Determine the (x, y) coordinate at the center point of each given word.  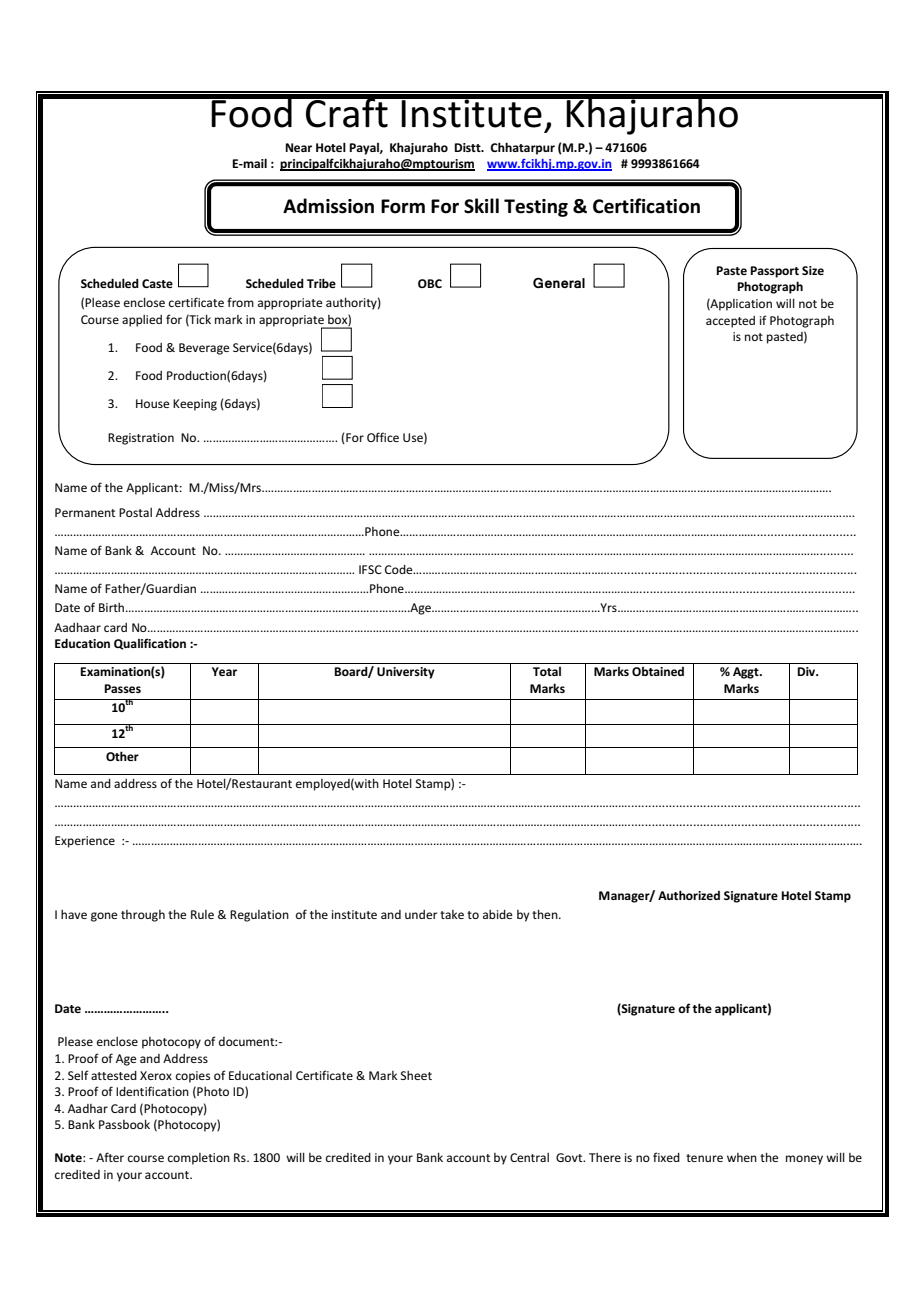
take (452, 914)
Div (807, 671)
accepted (730, 322)
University (406, 673)
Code (400, 569)
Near (298, 147)
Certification (646, 206)
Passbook (124, 1124)
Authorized (689, 895)
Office (383, 437)
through (143, 916)
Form (403, 206)
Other (122, 756)
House (153, 403)
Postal (135, 512)
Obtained (658, 671)
